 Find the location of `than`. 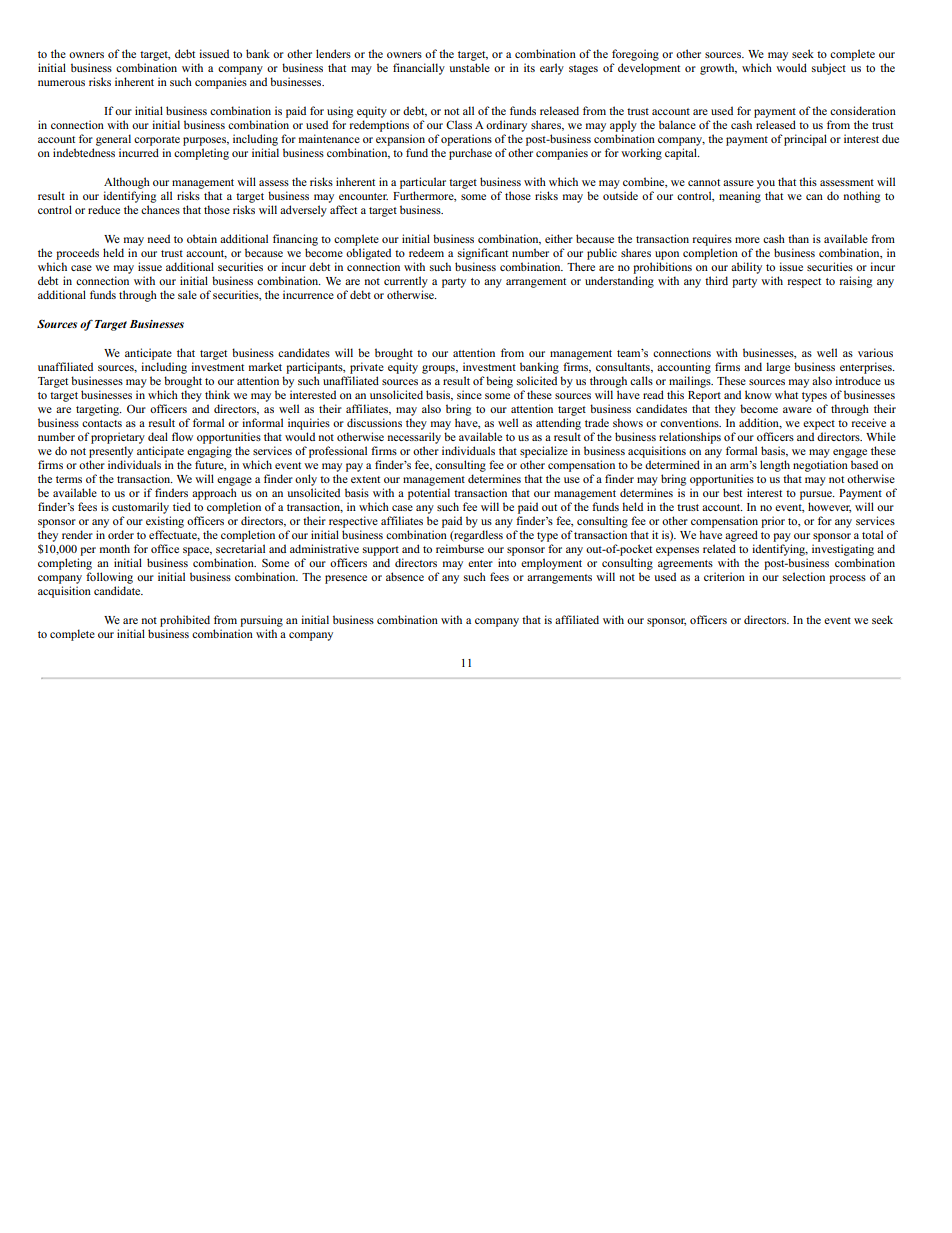

than is located at coordinates (798, 238).
